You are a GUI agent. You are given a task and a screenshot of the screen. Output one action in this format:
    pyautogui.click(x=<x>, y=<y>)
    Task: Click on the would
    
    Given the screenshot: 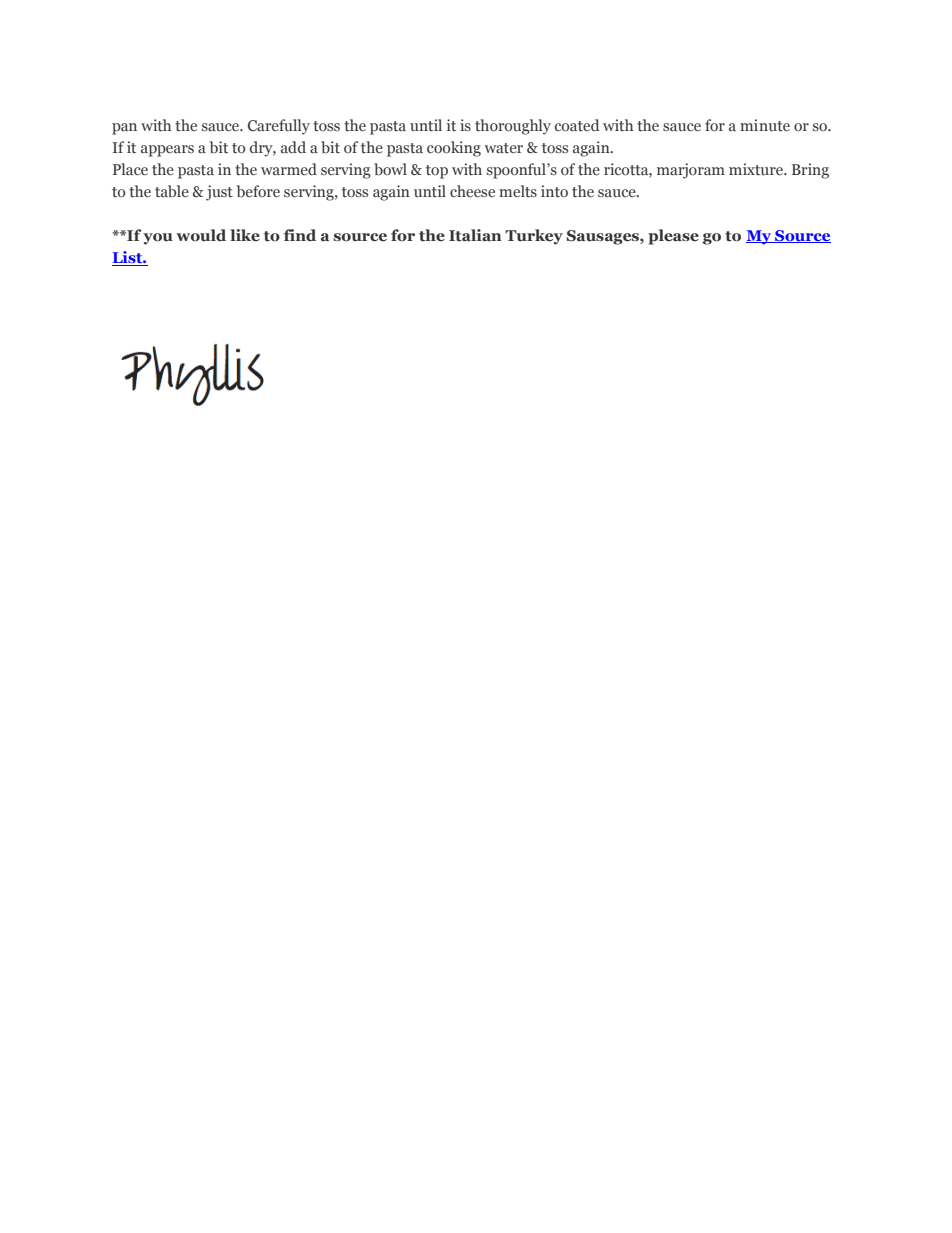 What is the action you would take?
    pyautogui.click(x=201, y=235)
